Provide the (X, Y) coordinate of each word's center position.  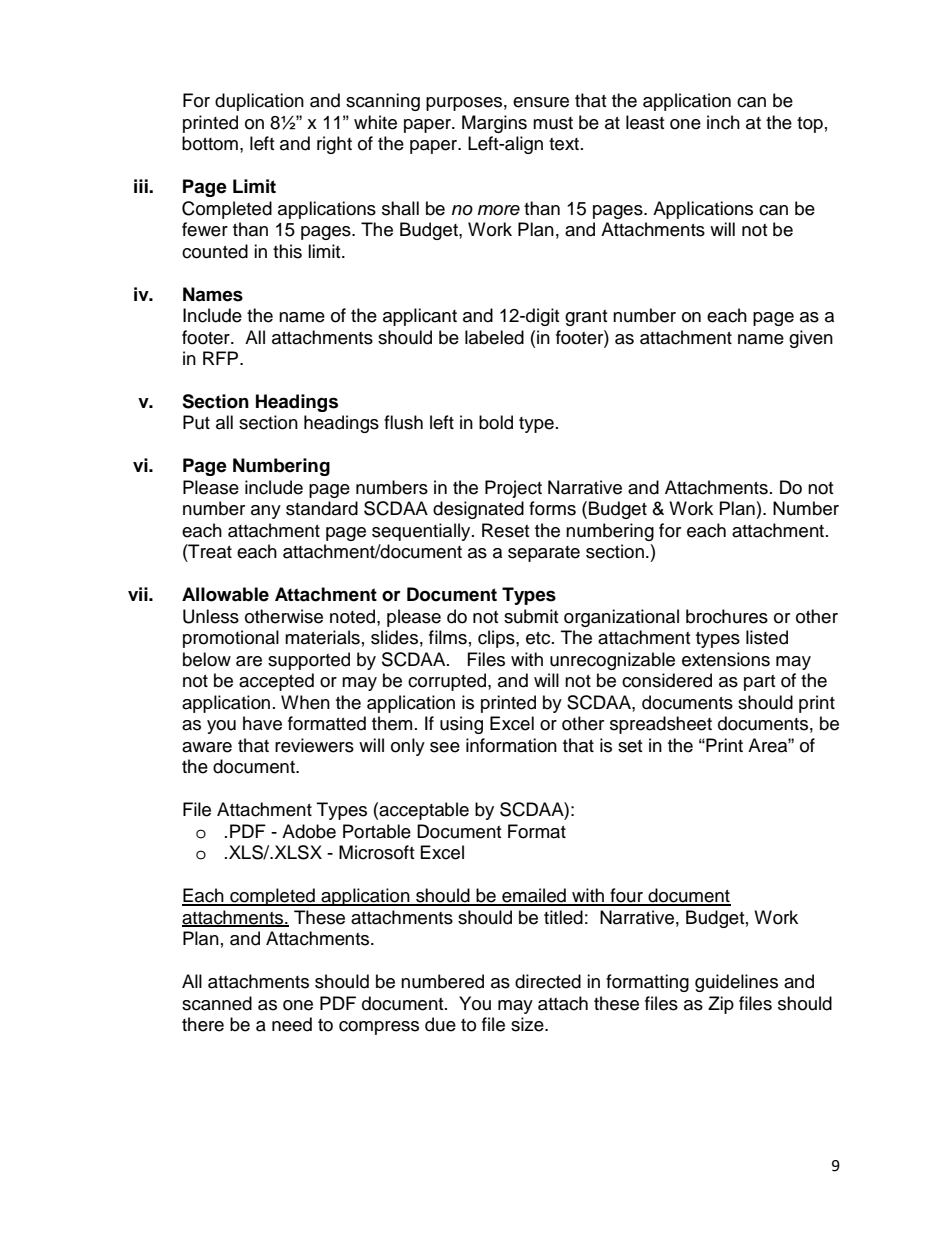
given (811, 339)
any (266, 512)
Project (513, 489)
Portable (377, 831)
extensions (726, 659)
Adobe (309, 831)
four (626, 896)
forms (552, 508)
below (207, 659)
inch (723, 122)
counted (215, 251)
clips (497, 639)
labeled (494, 337)
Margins (494, 124)
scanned (217, 1003)
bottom (210, 143)
